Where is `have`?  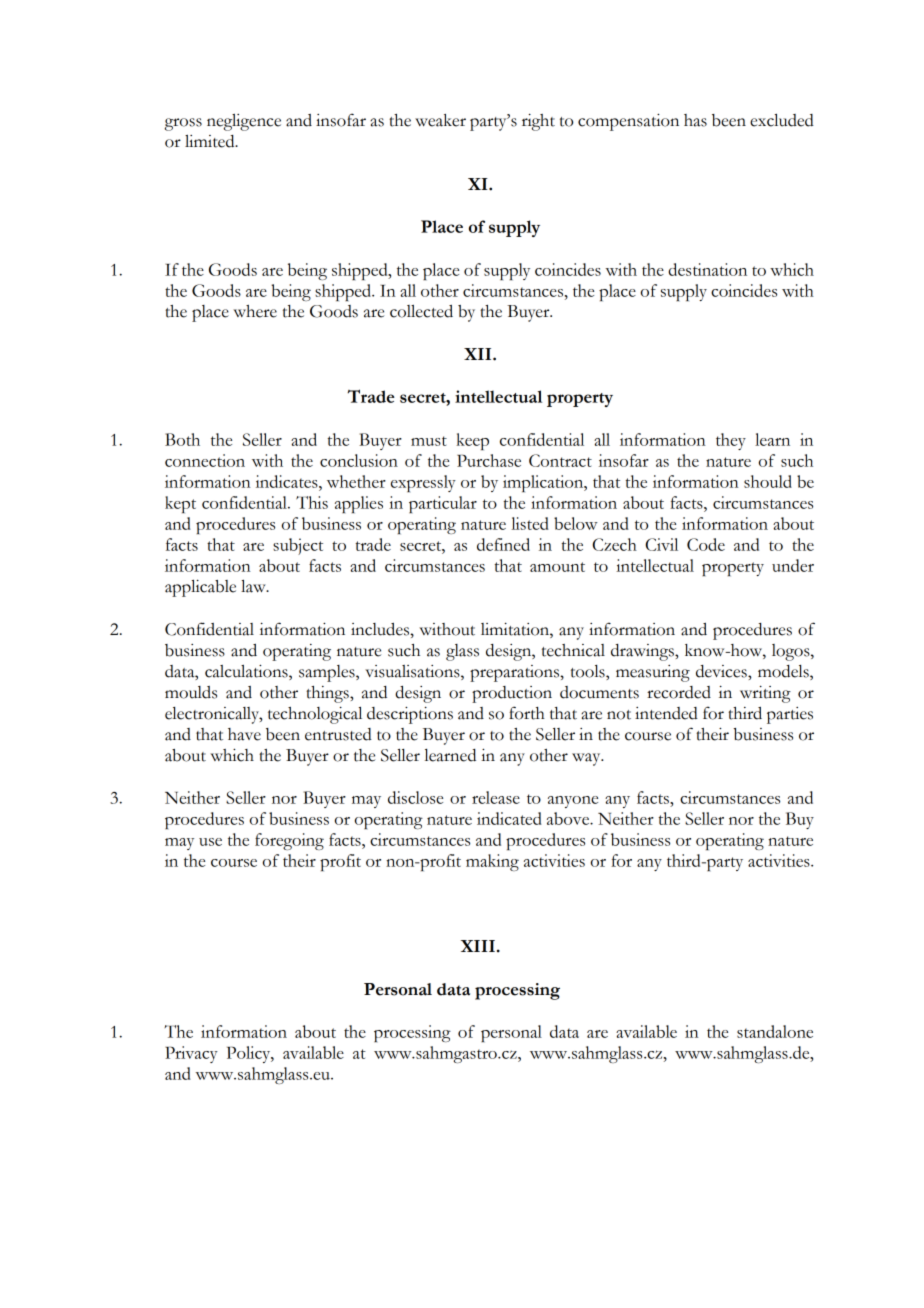 have is located at coordinates (244, 734).
